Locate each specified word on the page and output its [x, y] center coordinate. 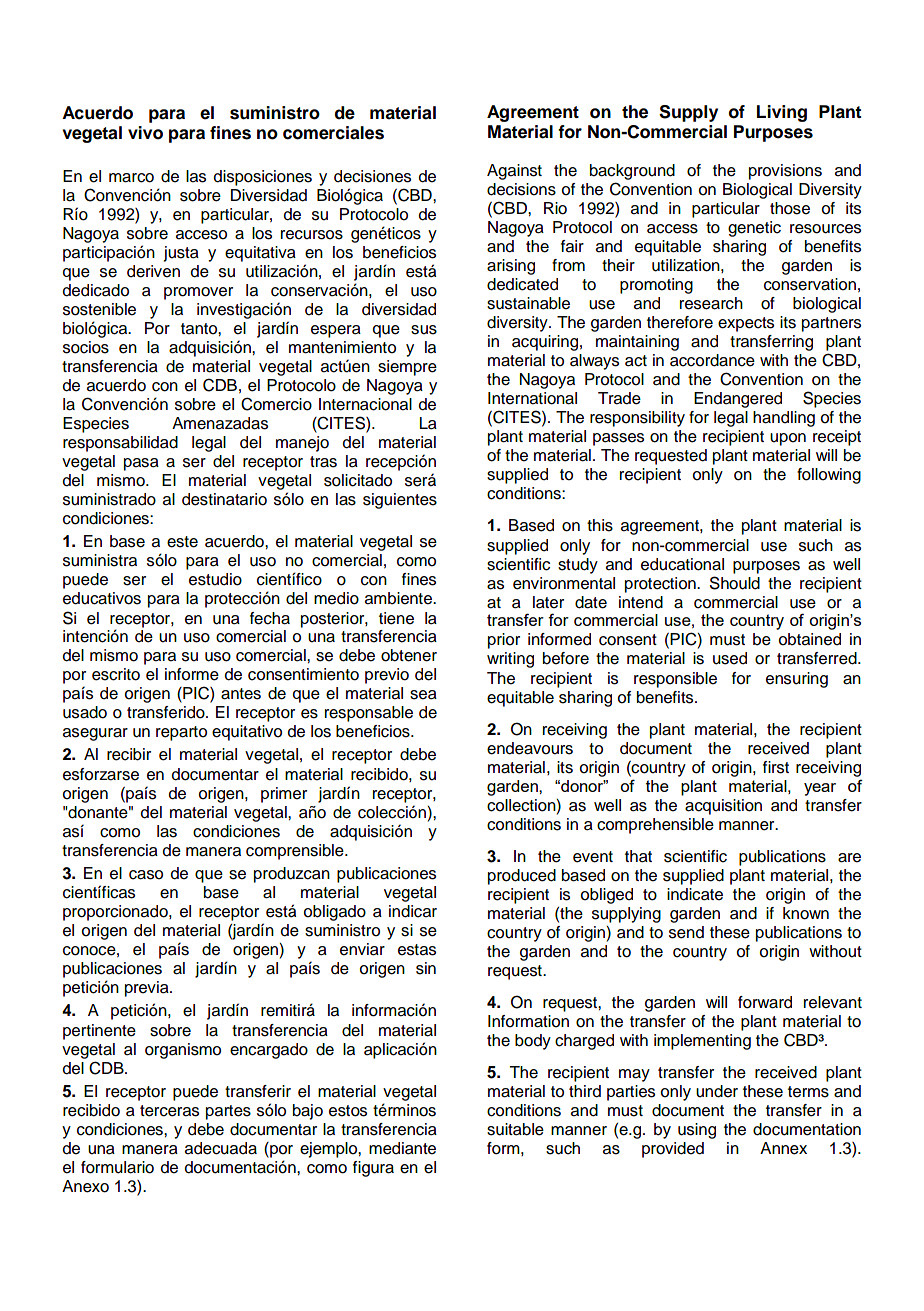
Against [514, 172]
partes [228, 1112]
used [730, 658]
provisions [785, 172]
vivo [145, 133]
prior [504, 641]
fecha [270, 618]
